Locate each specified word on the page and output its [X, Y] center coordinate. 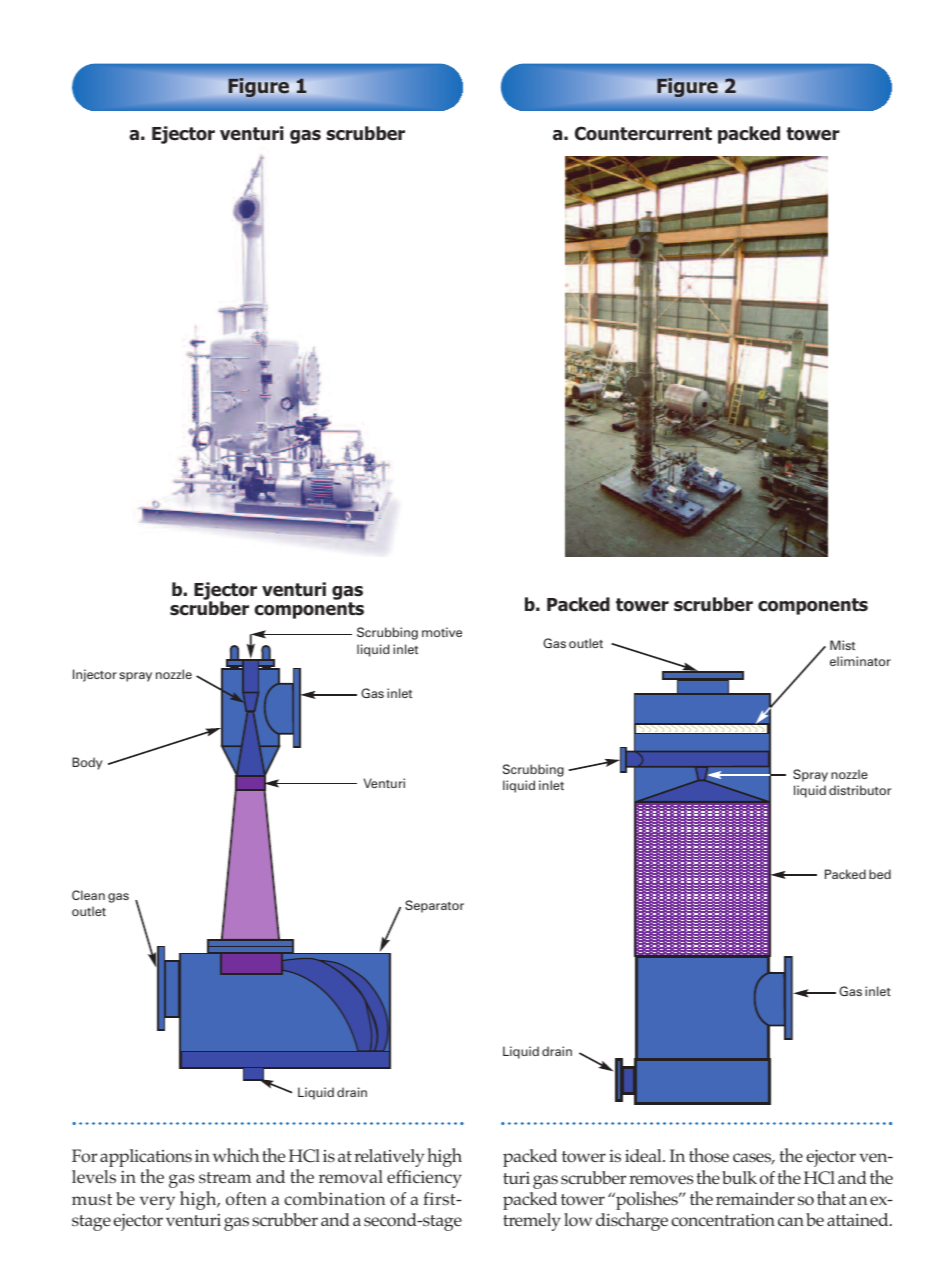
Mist [842, 645]
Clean [88, 895]
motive [442, 632]
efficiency [424, 1179]
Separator [434, 906]
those [709, 1155]
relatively [389, 1158]
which [236, 1155]
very [157, 1203]
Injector [95, 675]
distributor [860, 790]
